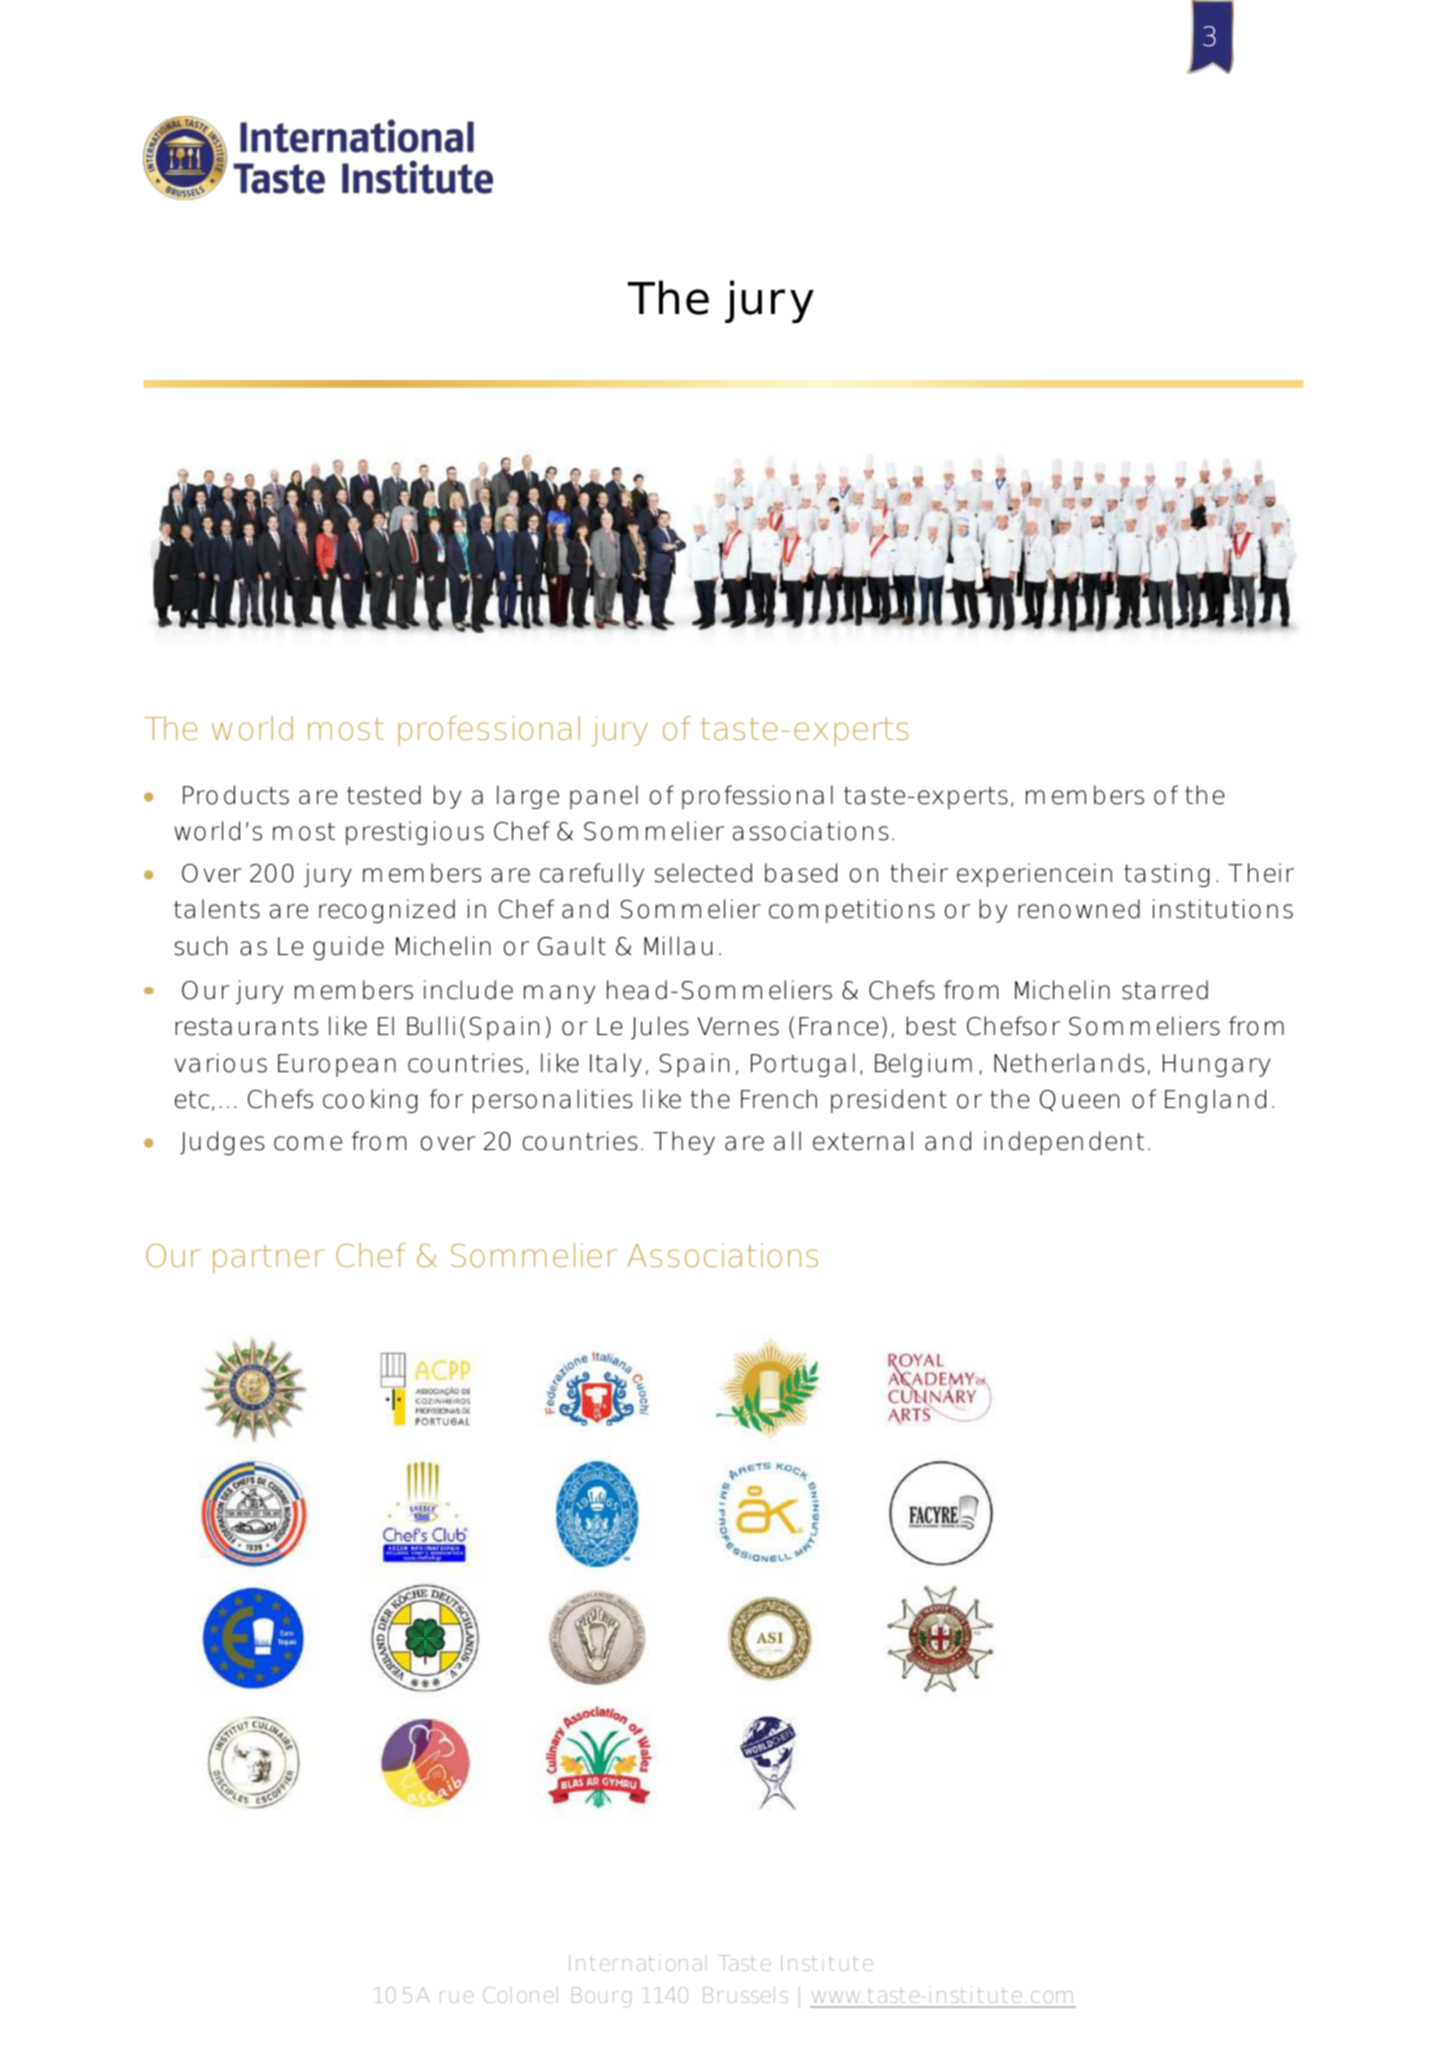  What do you see at coordinates (384, 795) in the screenshot?
I see `tested` at bounding box center [384, 795].
